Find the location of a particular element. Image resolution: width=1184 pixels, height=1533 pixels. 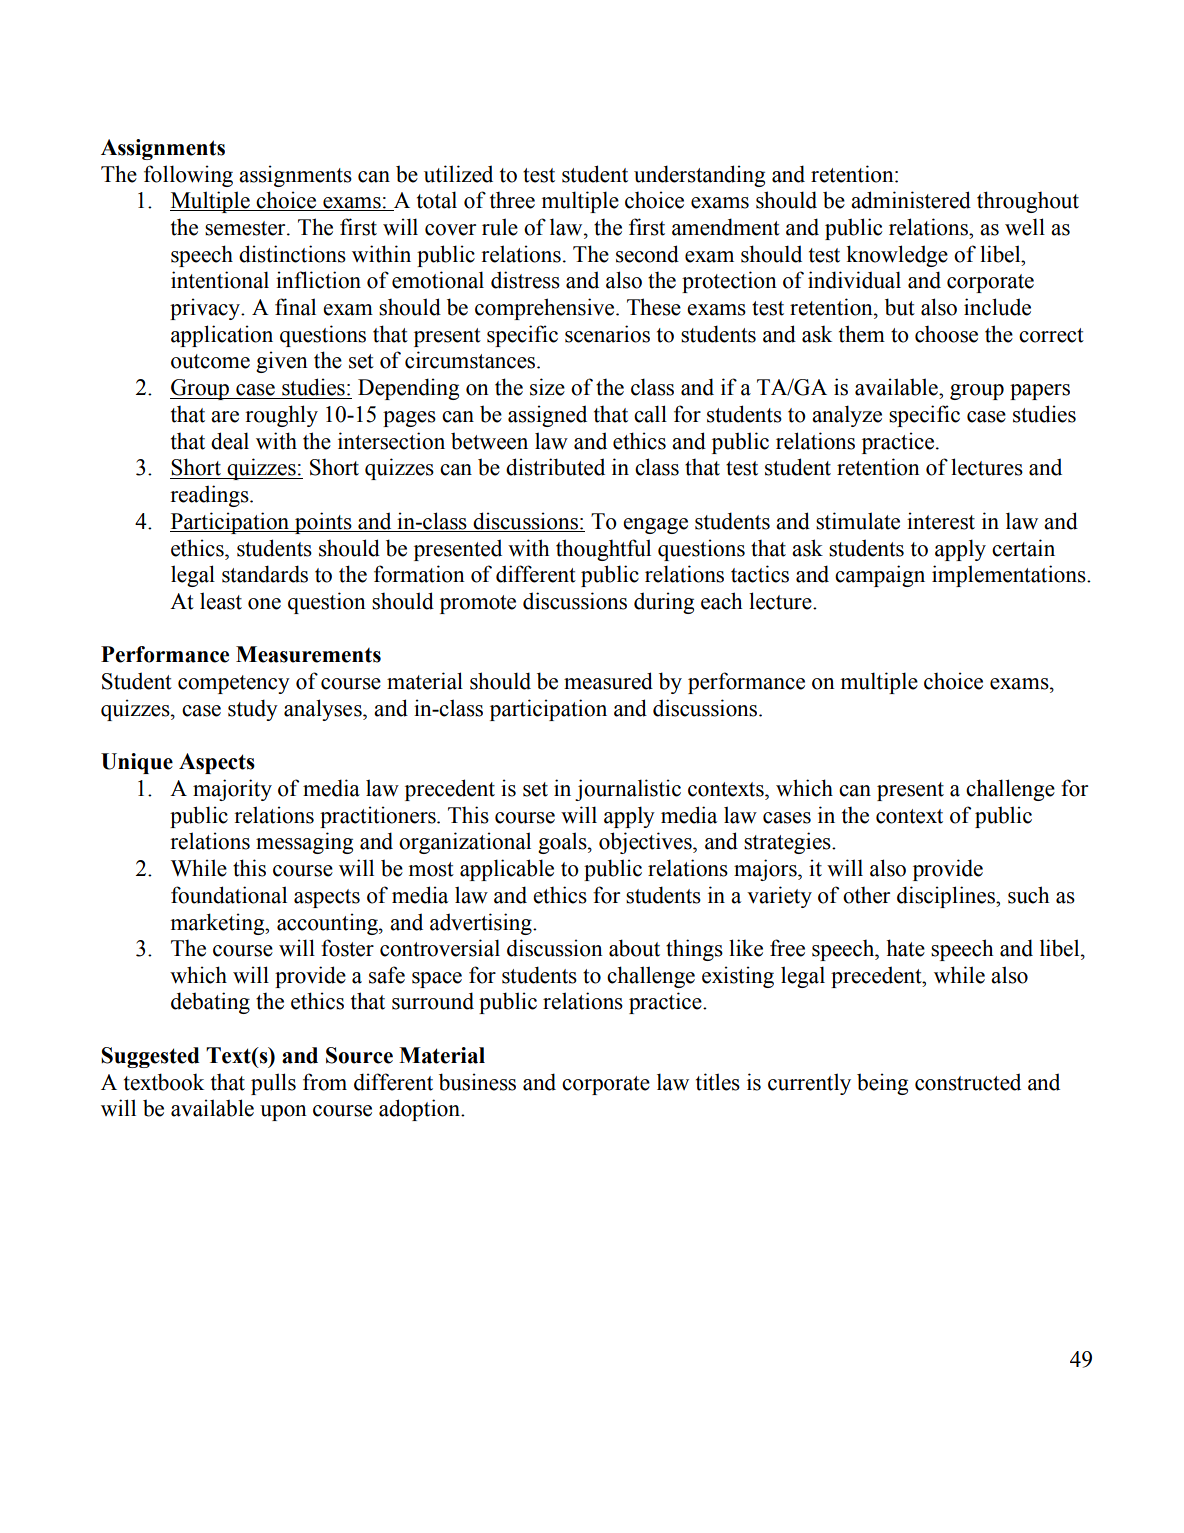

pulls is located at coordinates (273, 1084).
